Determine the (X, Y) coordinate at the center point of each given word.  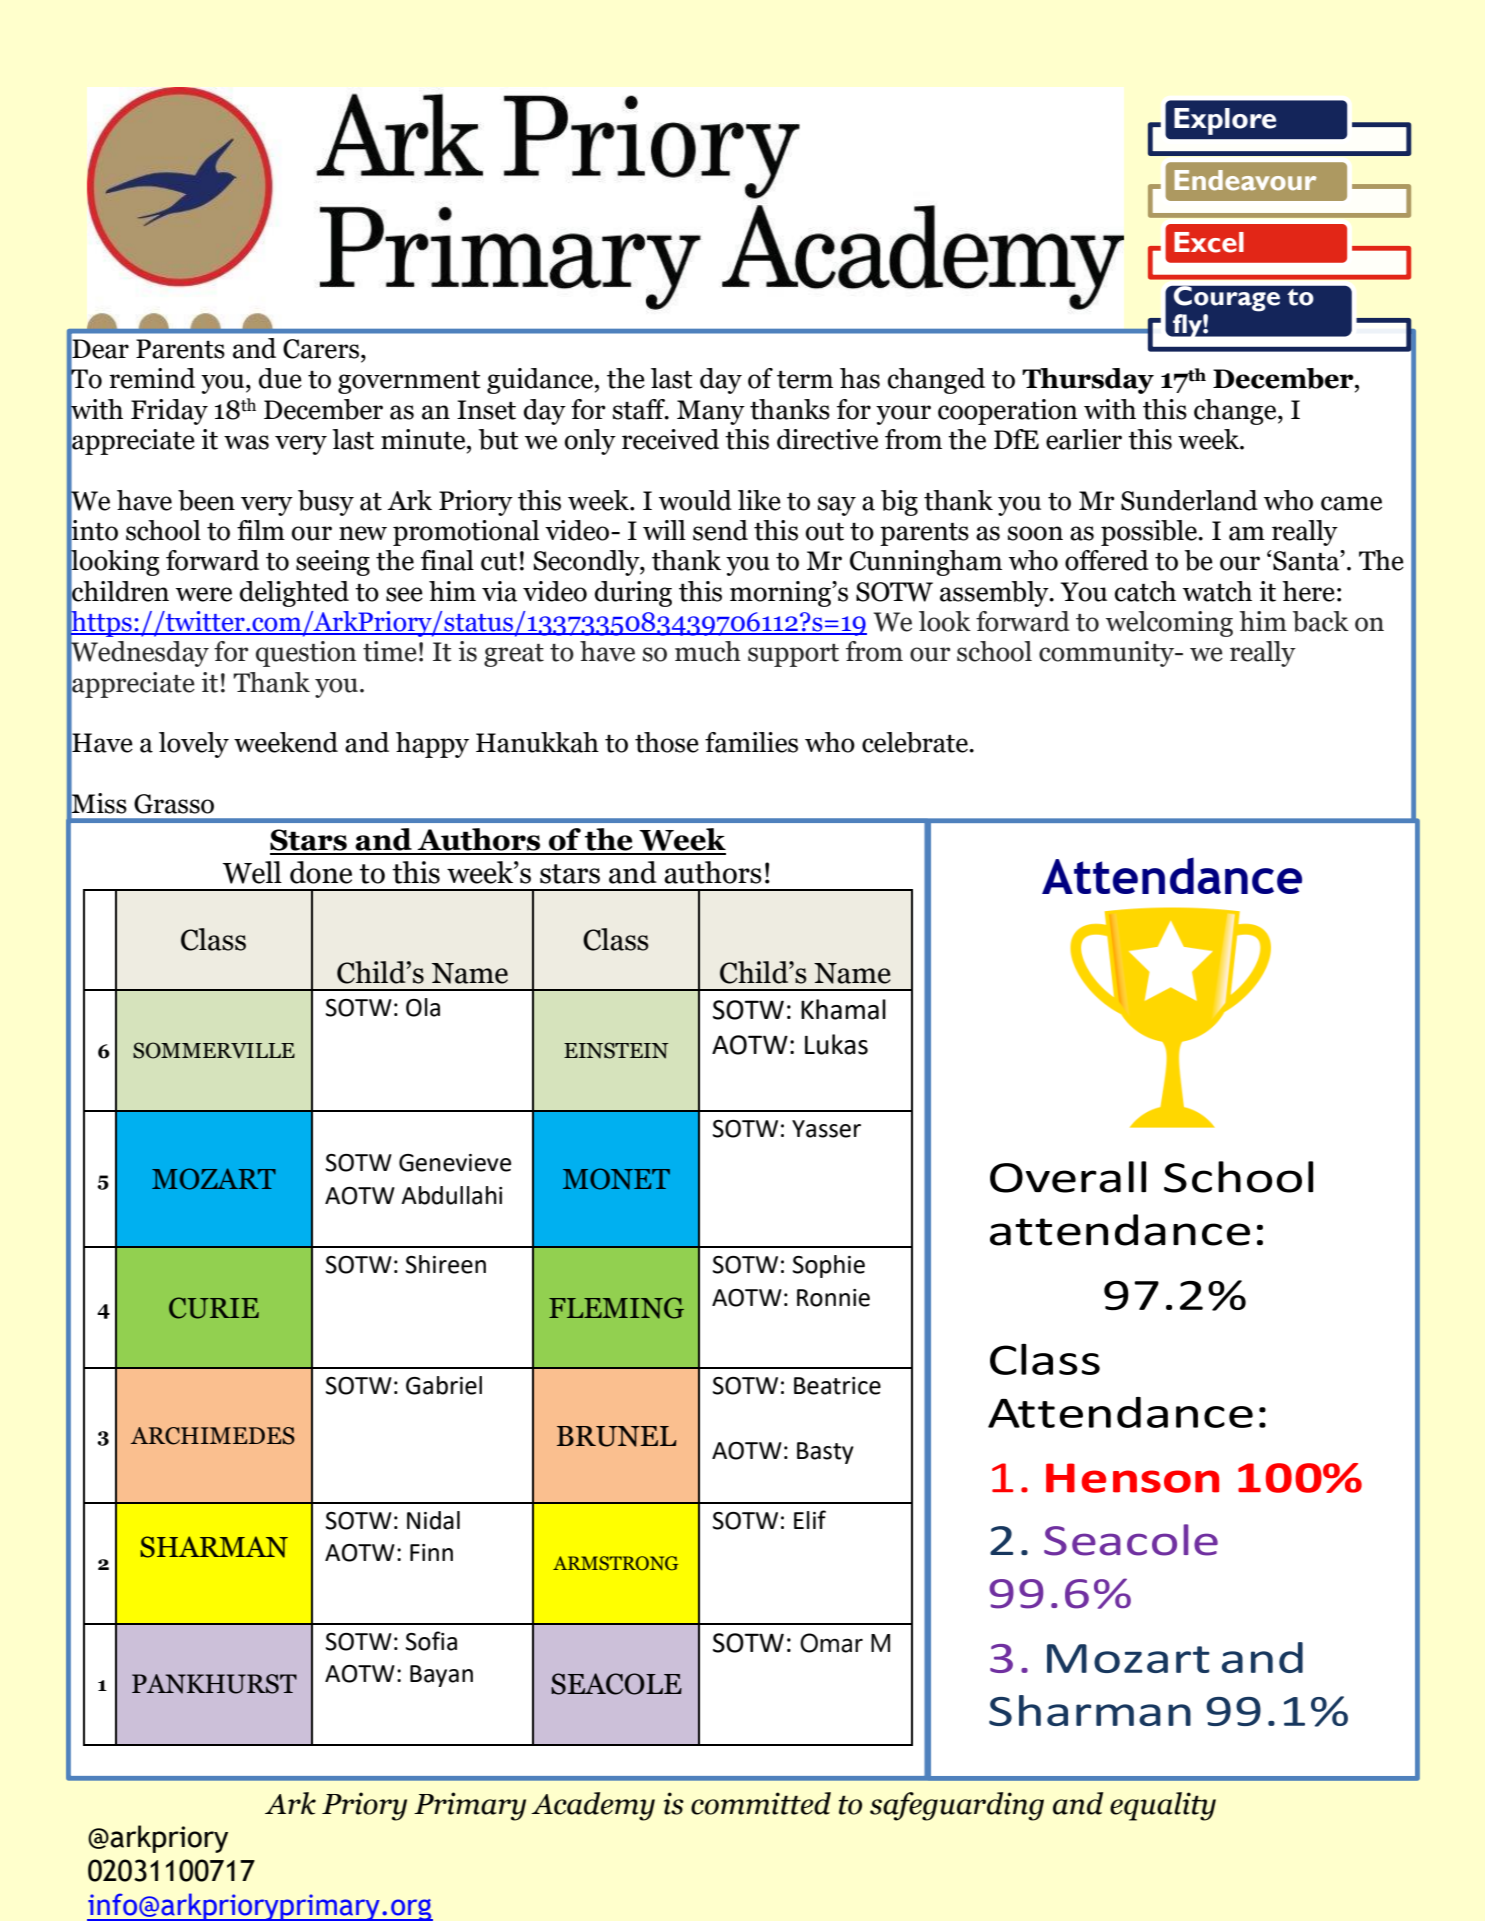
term (805, 380)
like (759, 500)
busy (326, 503)
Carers (321, 349)
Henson (1132, 1478)
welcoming (1169, 624)
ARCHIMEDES (213, 1436)
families (751, 742)
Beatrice (837, 1386)
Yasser (826, 1129)
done (321, 872)
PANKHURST (214, 1684)
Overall (1068, 1177)
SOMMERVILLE (214, 1050)
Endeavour (1246, 180)
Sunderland (1189, 500)
